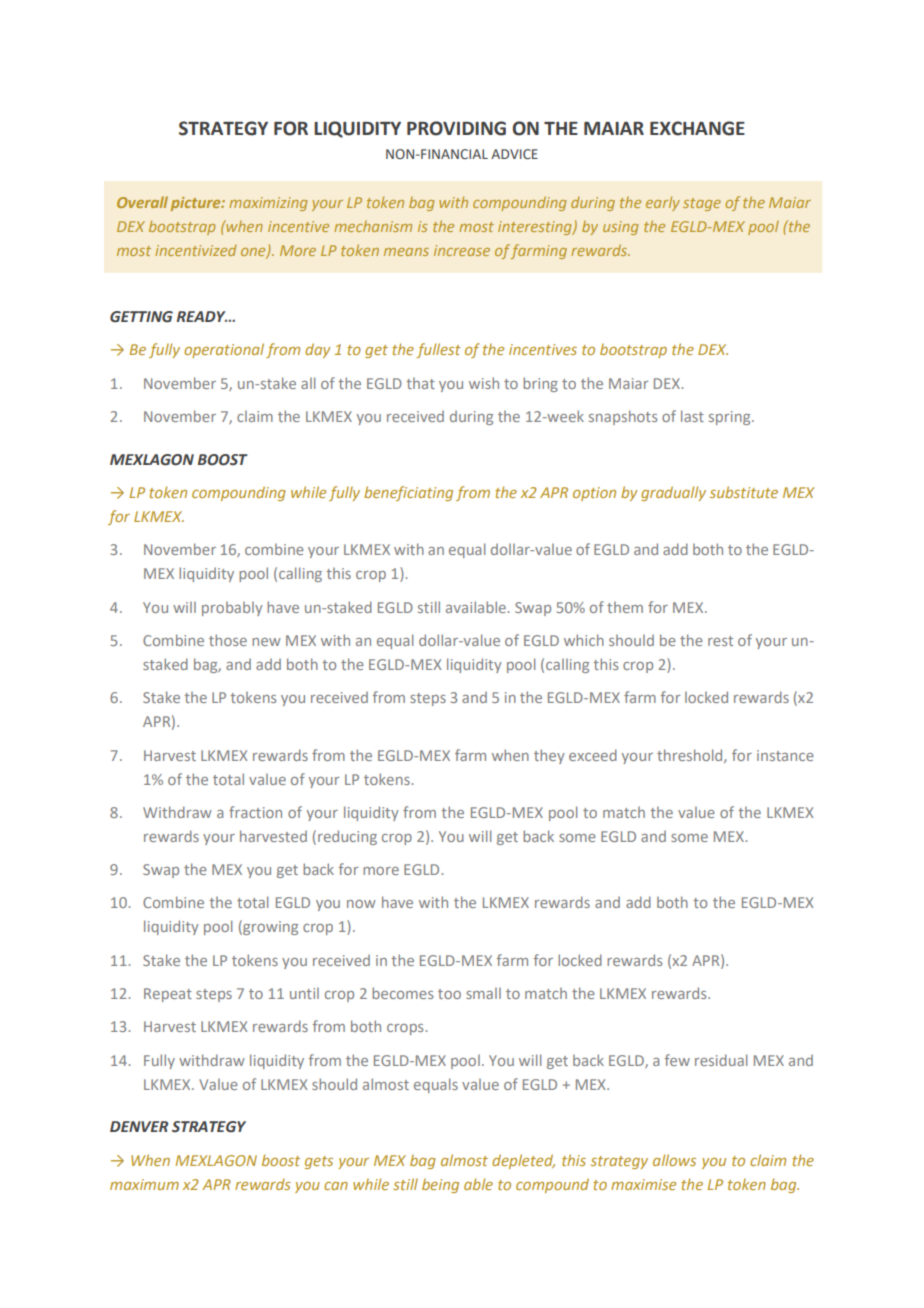  Describe the element at coordinates (692, 416) in the screenshot. I see `last` at that location.
